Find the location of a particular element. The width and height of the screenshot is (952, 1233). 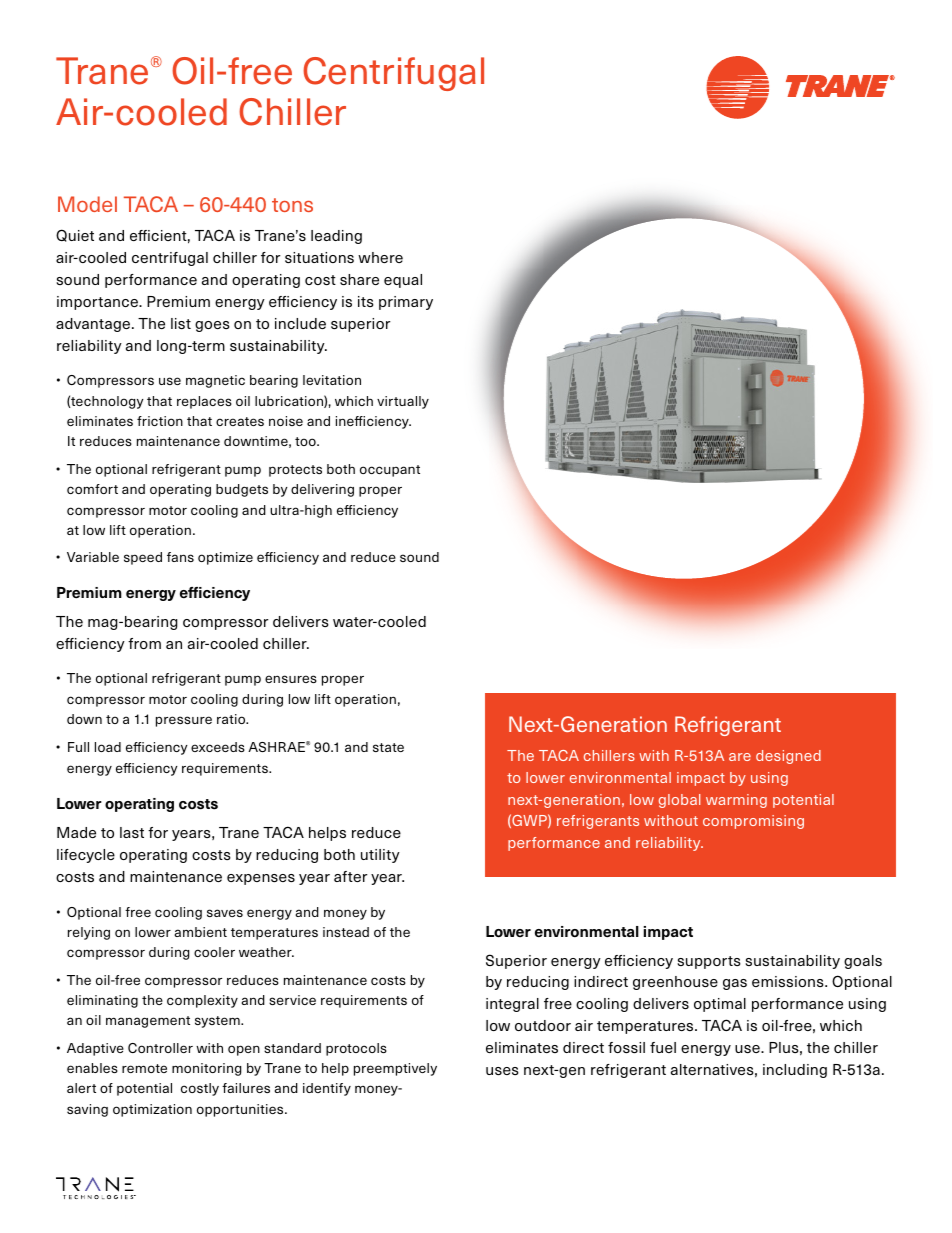

equal is located at coordinates (403, 281).
